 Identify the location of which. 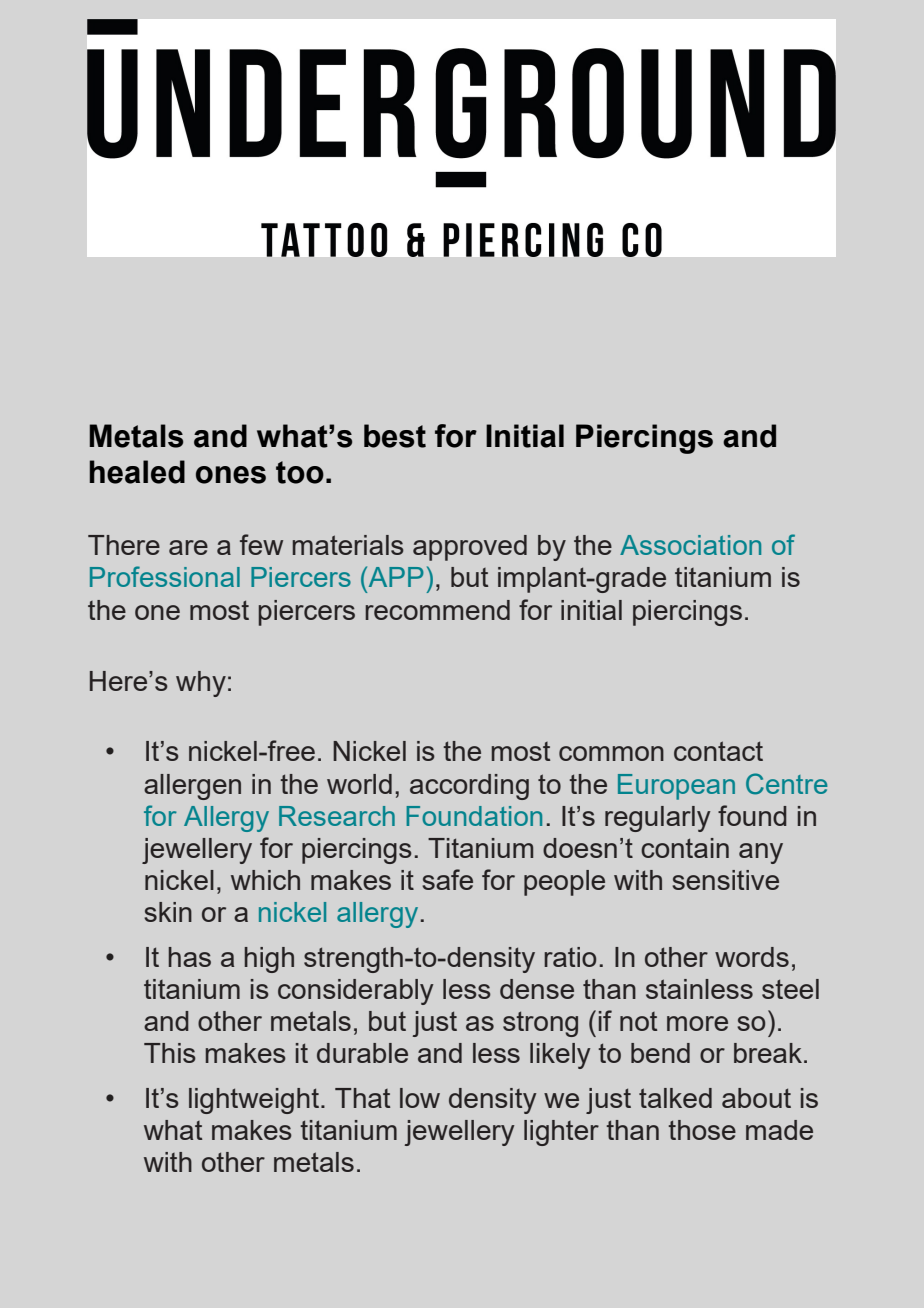
(265, 880).
